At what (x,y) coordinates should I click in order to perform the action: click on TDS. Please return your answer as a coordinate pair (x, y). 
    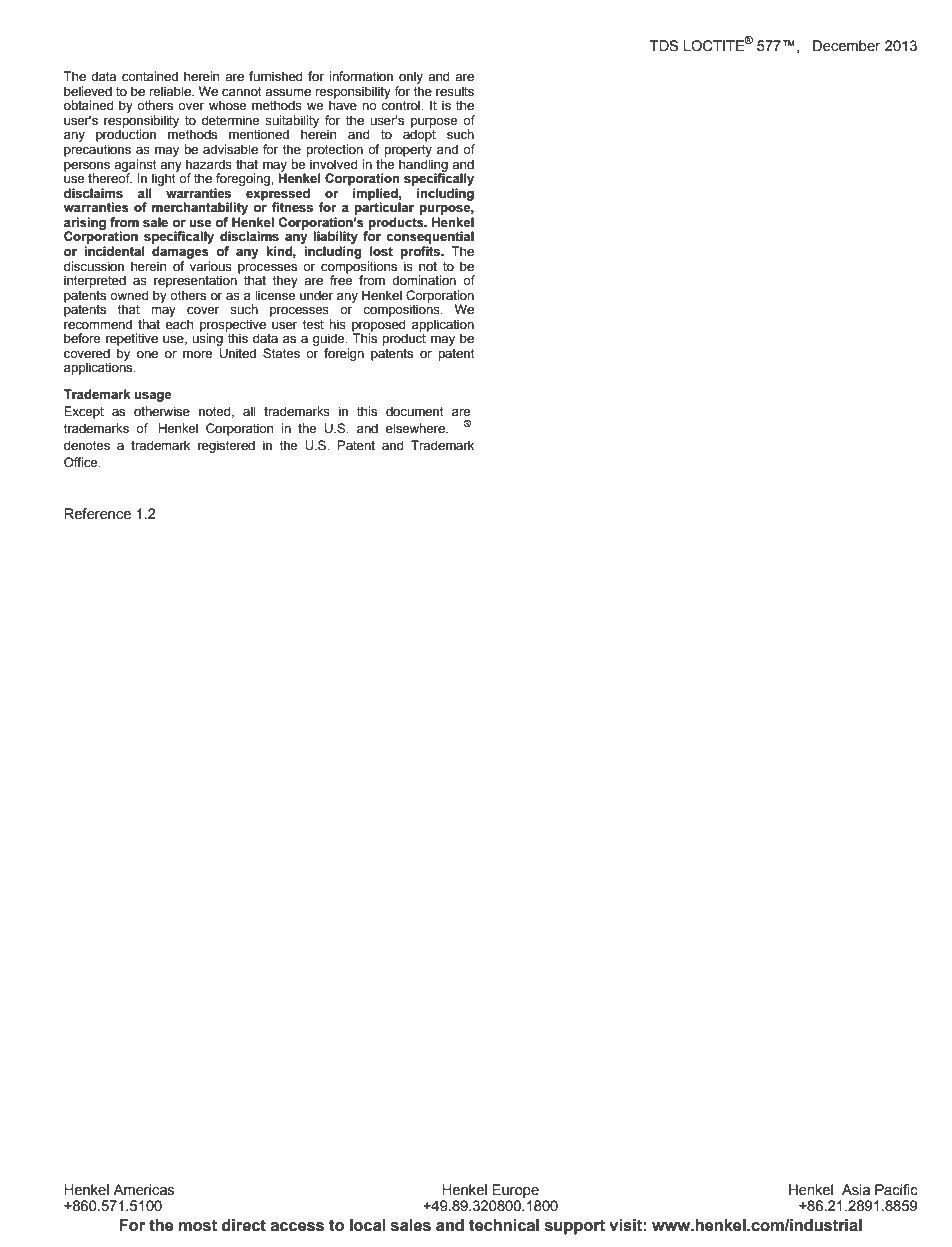
    Looking at the image, I should click on (664, 46).
